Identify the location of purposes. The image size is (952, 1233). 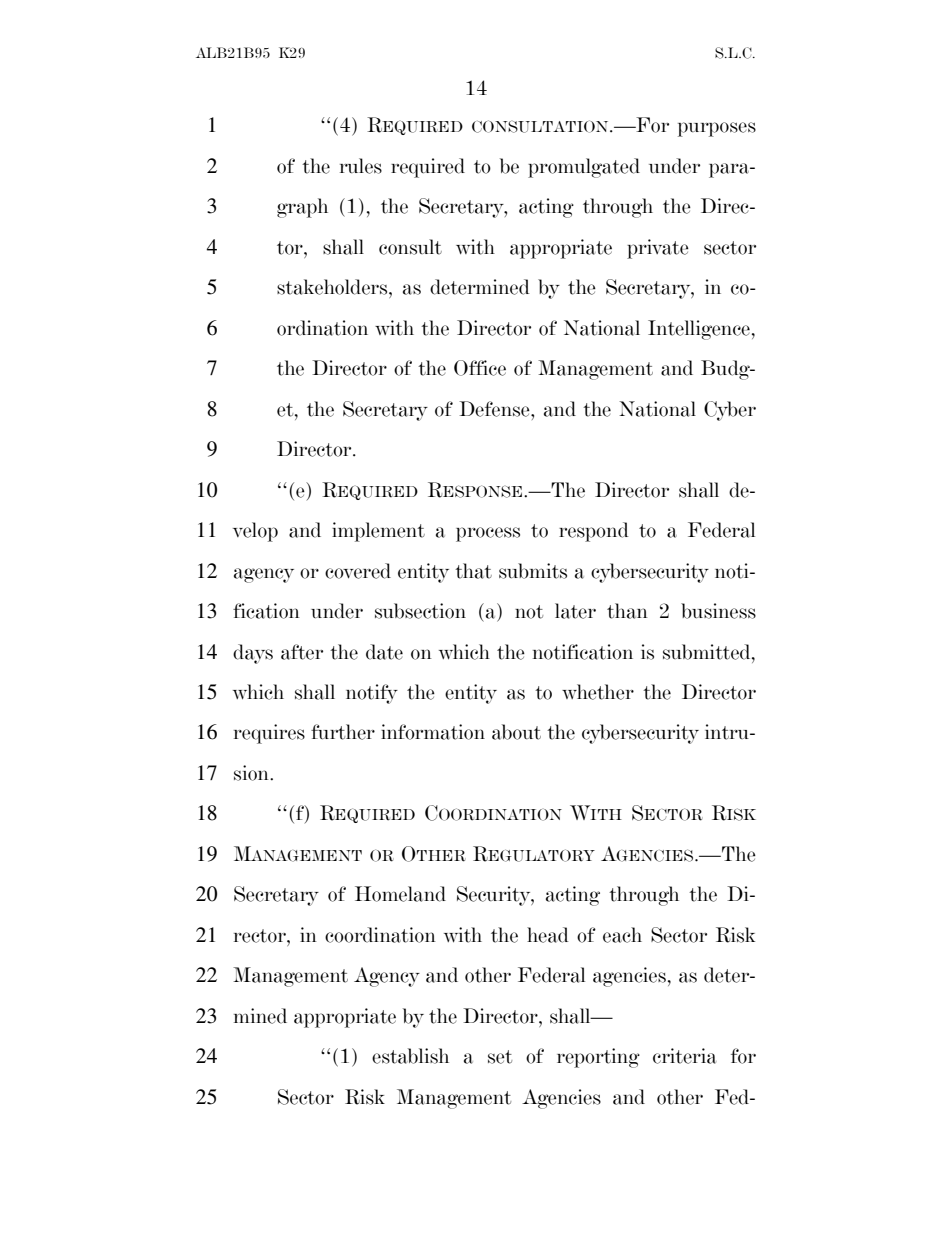
(717, 129).
